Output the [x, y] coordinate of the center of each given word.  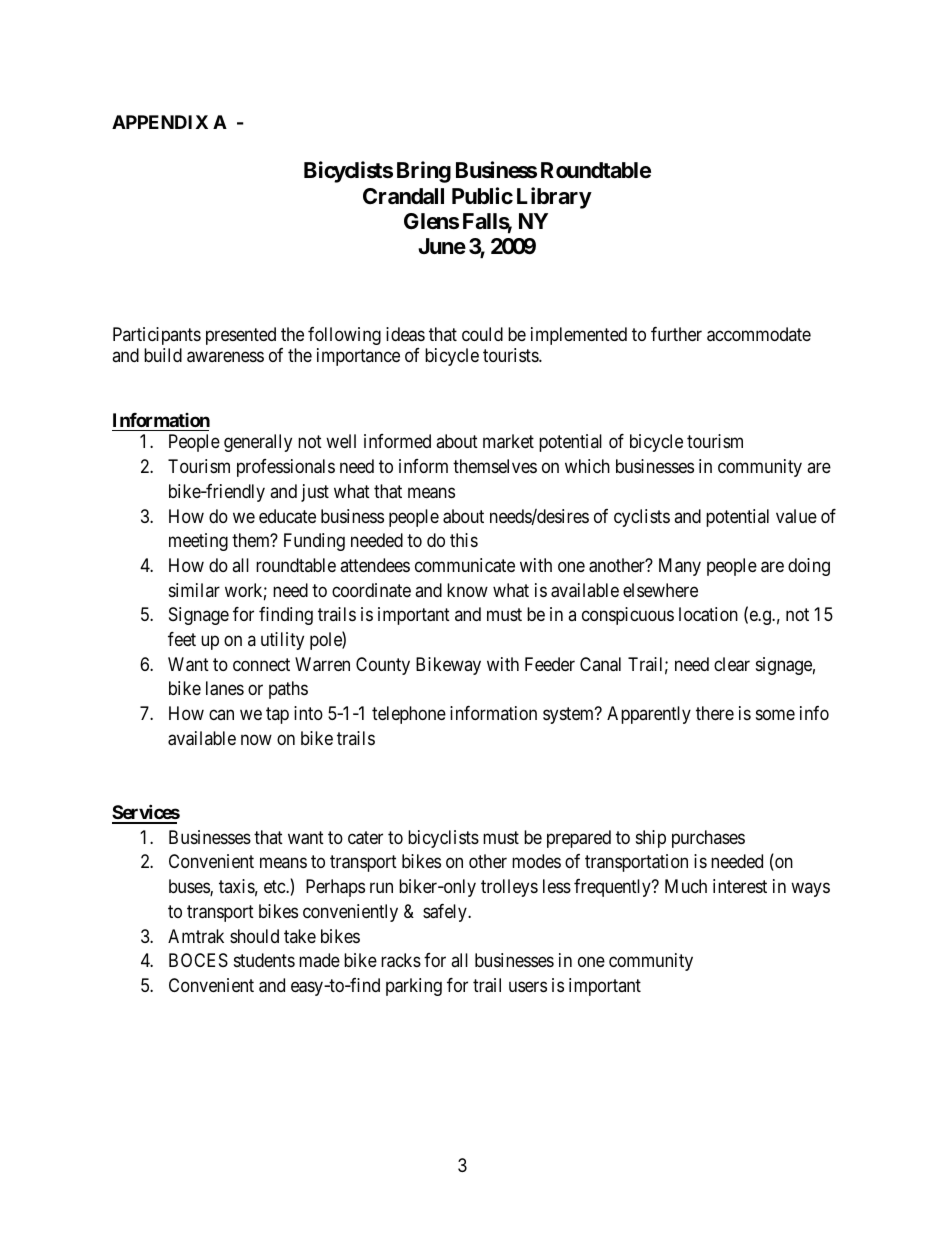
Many [680, 567]
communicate [465, 565]
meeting [198, 542]
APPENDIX [160, 122]
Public [482, 196]
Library [554, 198]
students [264, 960]
